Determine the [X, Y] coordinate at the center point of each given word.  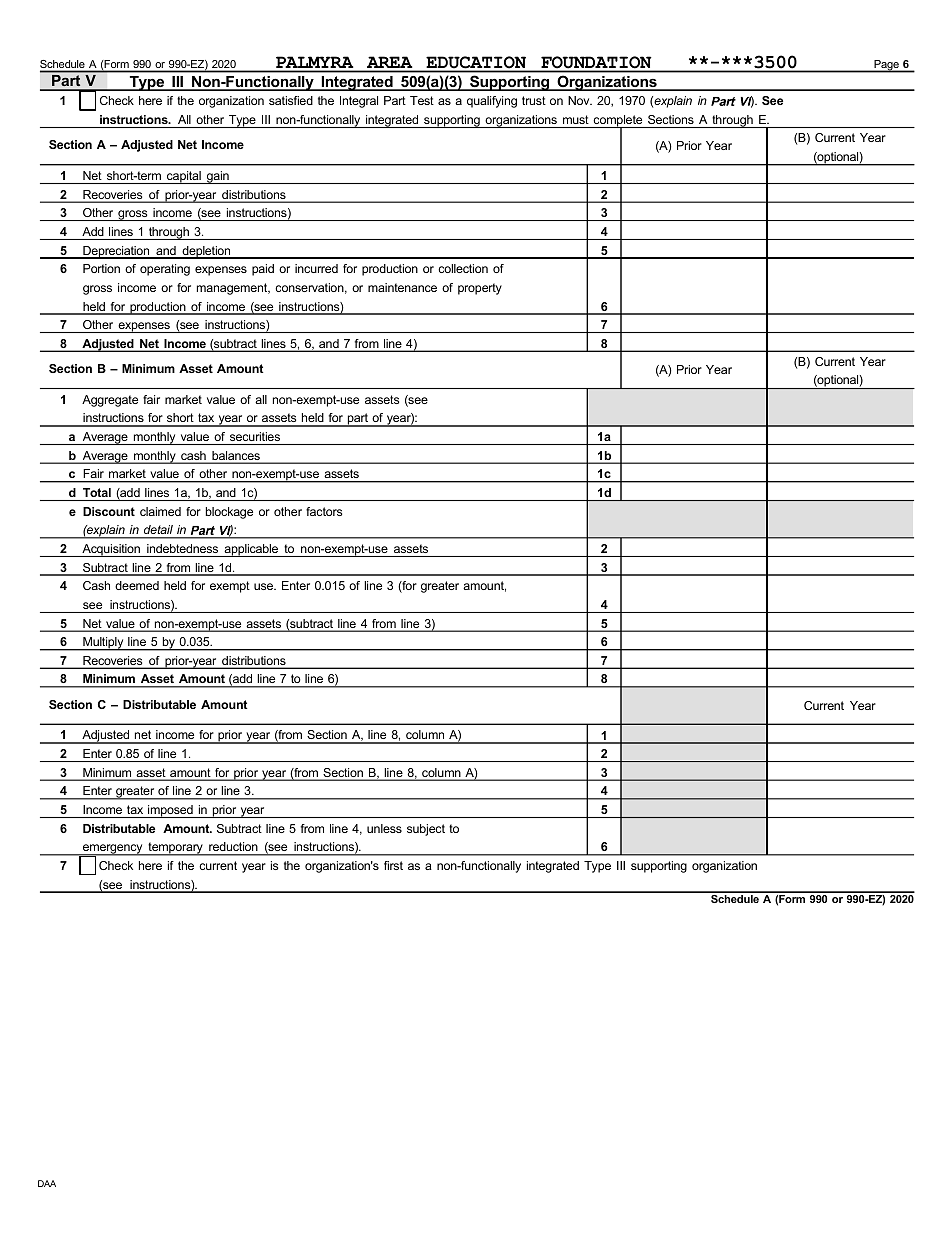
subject [426, 830]
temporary [175, 849]
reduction [233, 848]
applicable [251, 550]
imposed [170, 811]
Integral [359, 102]
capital [184, 177]
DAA [47, 1183]
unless [384, 828]
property [480, 289]
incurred [316, 268]
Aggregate [110, 401]
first [393, 865]
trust [534, 100]
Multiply [103, 644]
